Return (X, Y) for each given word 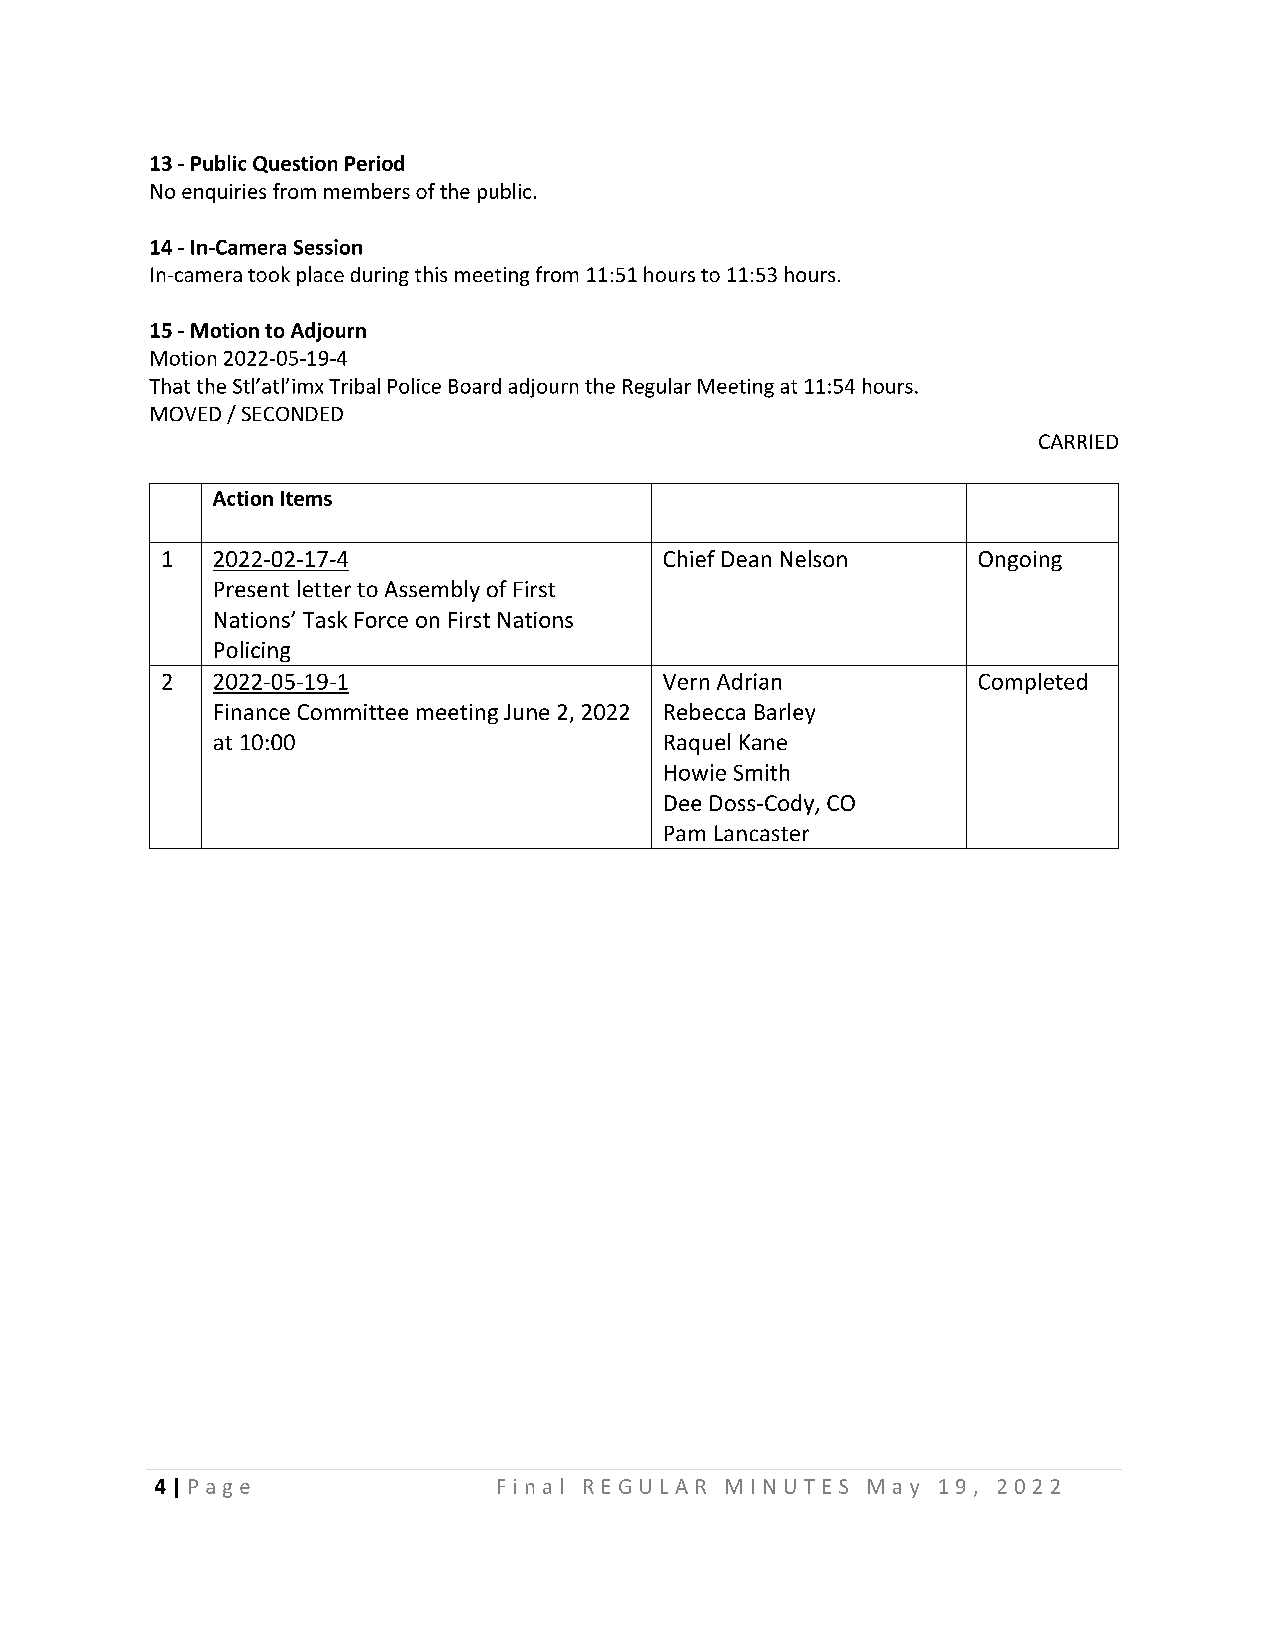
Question (295, 164)
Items (306, 498)
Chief (689, 558)
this (431, 274)
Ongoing (1020, 561)
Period (374, 163)
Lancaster (762, 833)
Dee (683, 803)
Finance (252, 712)
